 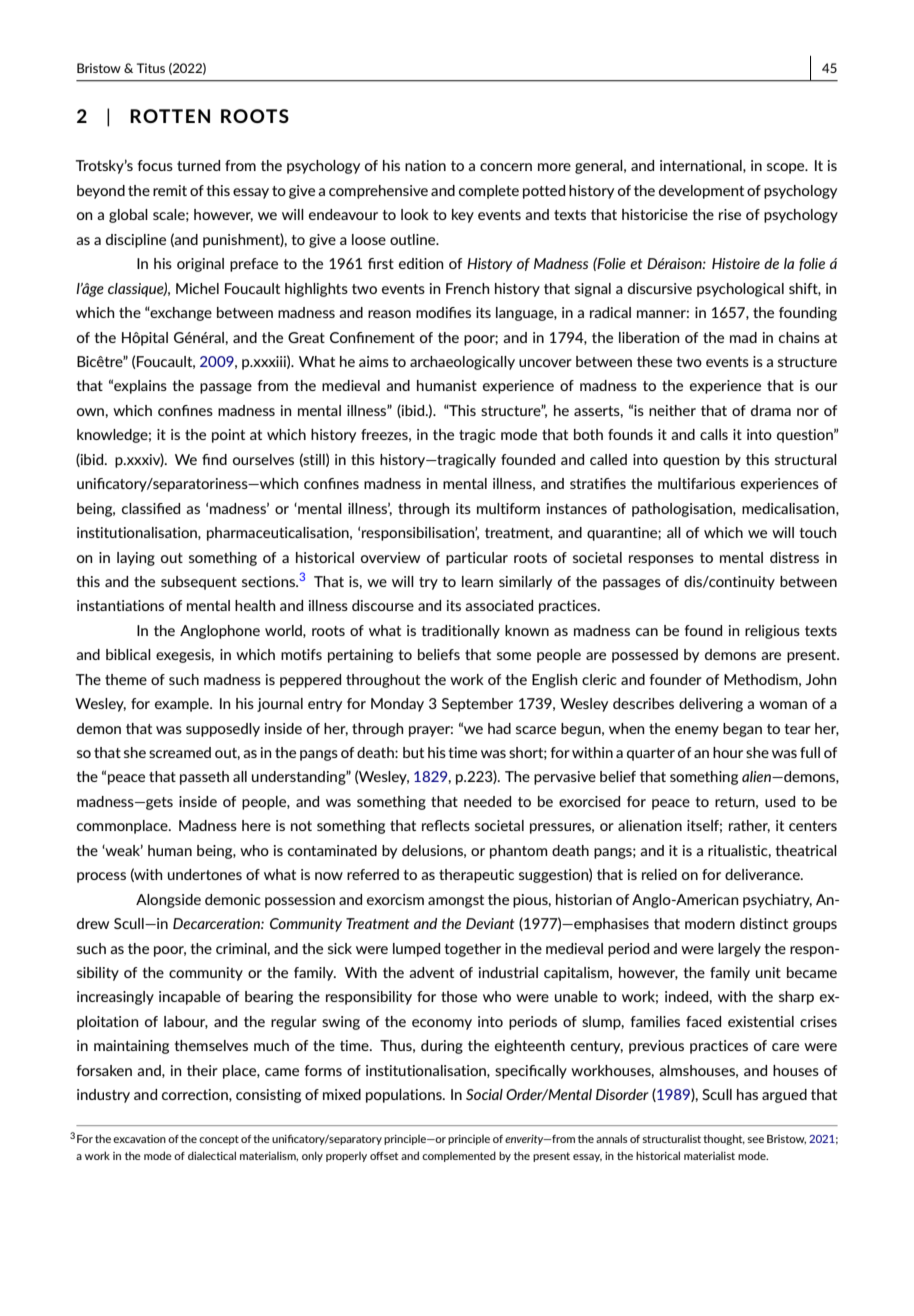 I want to click on scope, so click(x=787, y=168).
